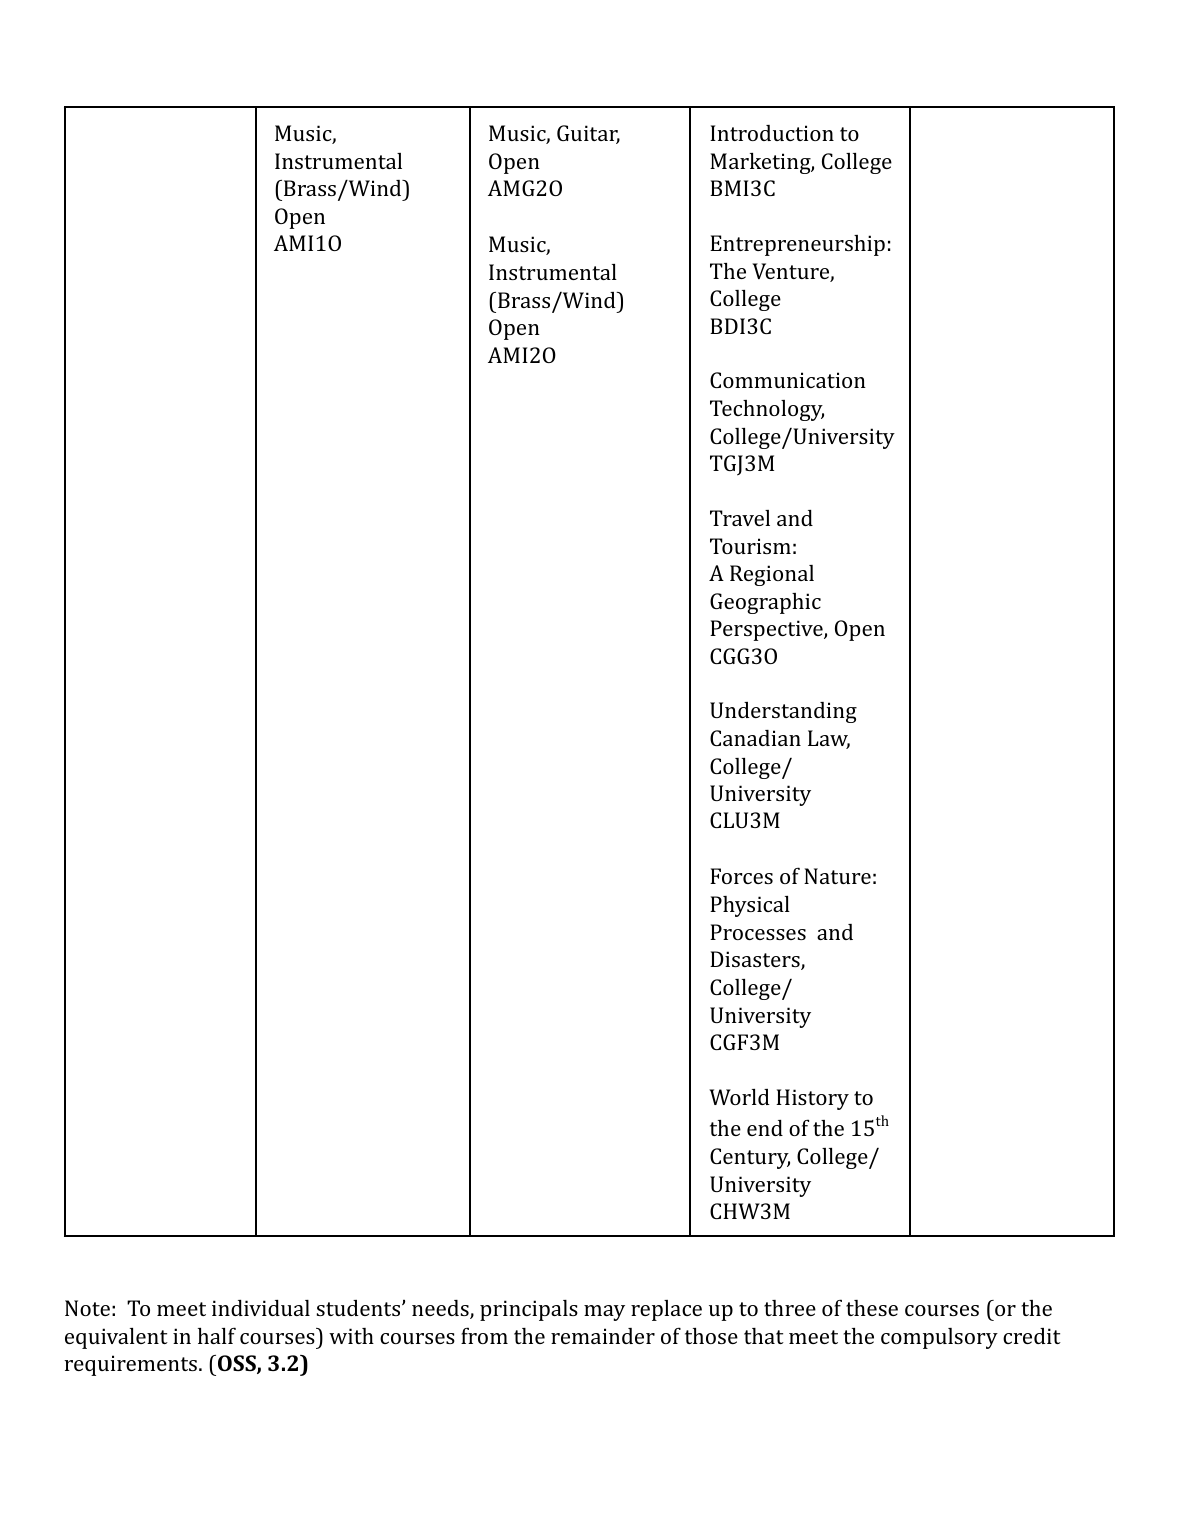 The width and height of the screenshot is (1181, 1528). I want to click on half, so click(217, 1335).
